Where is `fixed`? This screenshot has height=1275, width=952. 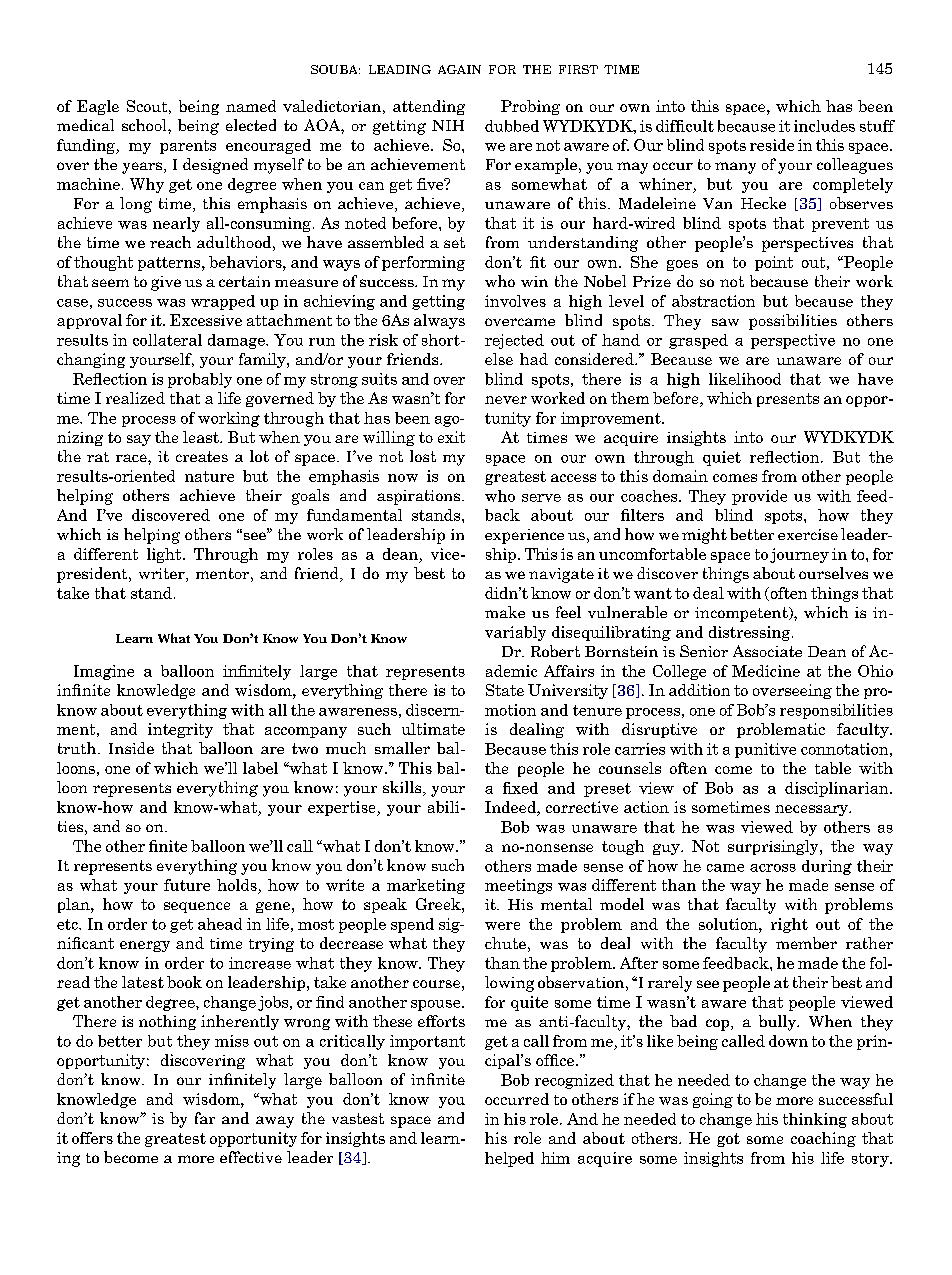 fixed is located at coordinates (520, 788).
